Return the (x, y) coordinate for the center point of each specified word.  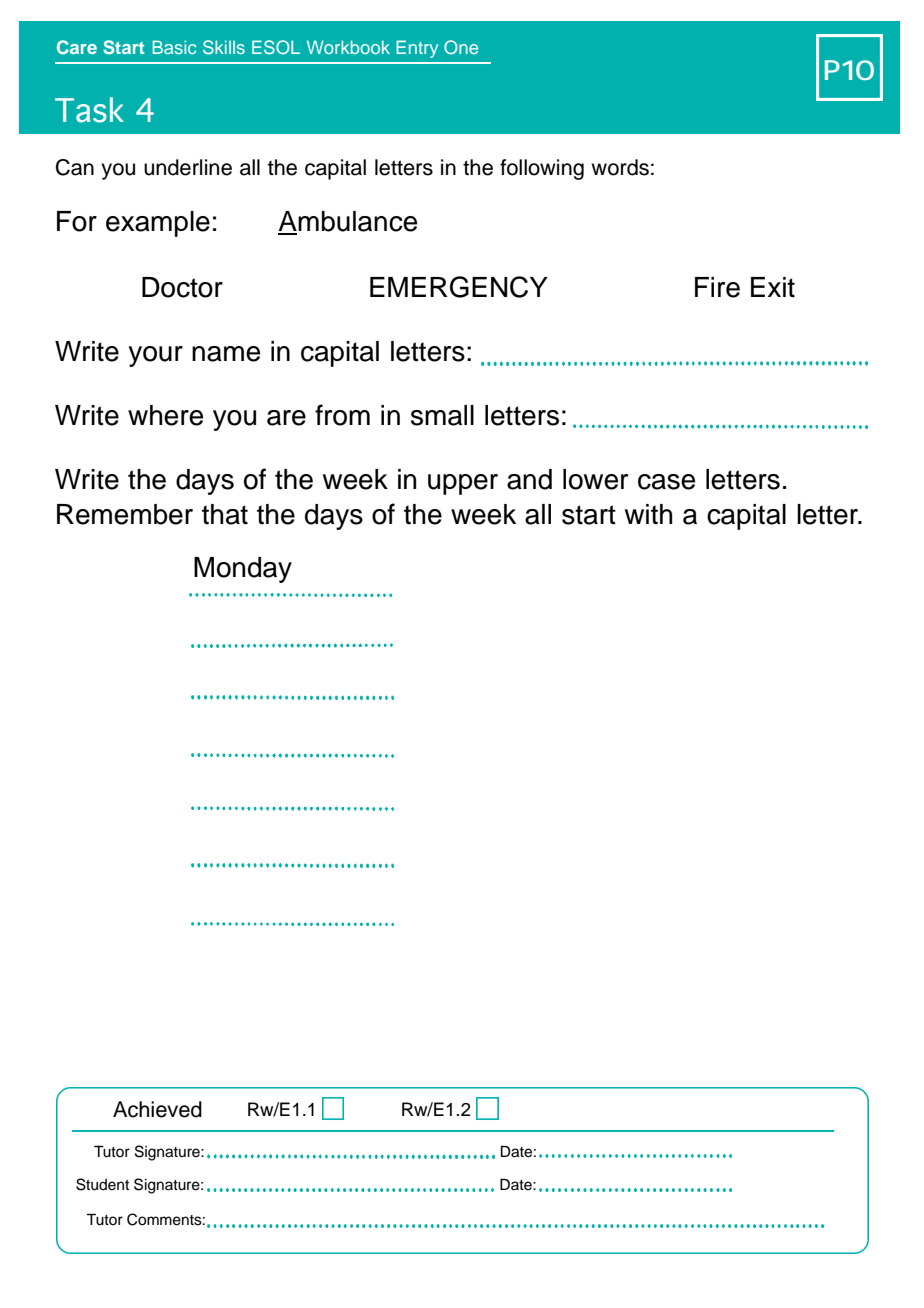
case (666, 482)
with (648, 514)
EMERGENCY (459, 287)
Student (102, 1184)
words (620, 167)
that (225, 514)
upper (463, 484)
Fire (717, 287)
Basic (174, 47)
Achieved (157, 1109)
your (155, 356)
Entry (417, 49)
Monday (243, 570)
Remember (125, 514)
